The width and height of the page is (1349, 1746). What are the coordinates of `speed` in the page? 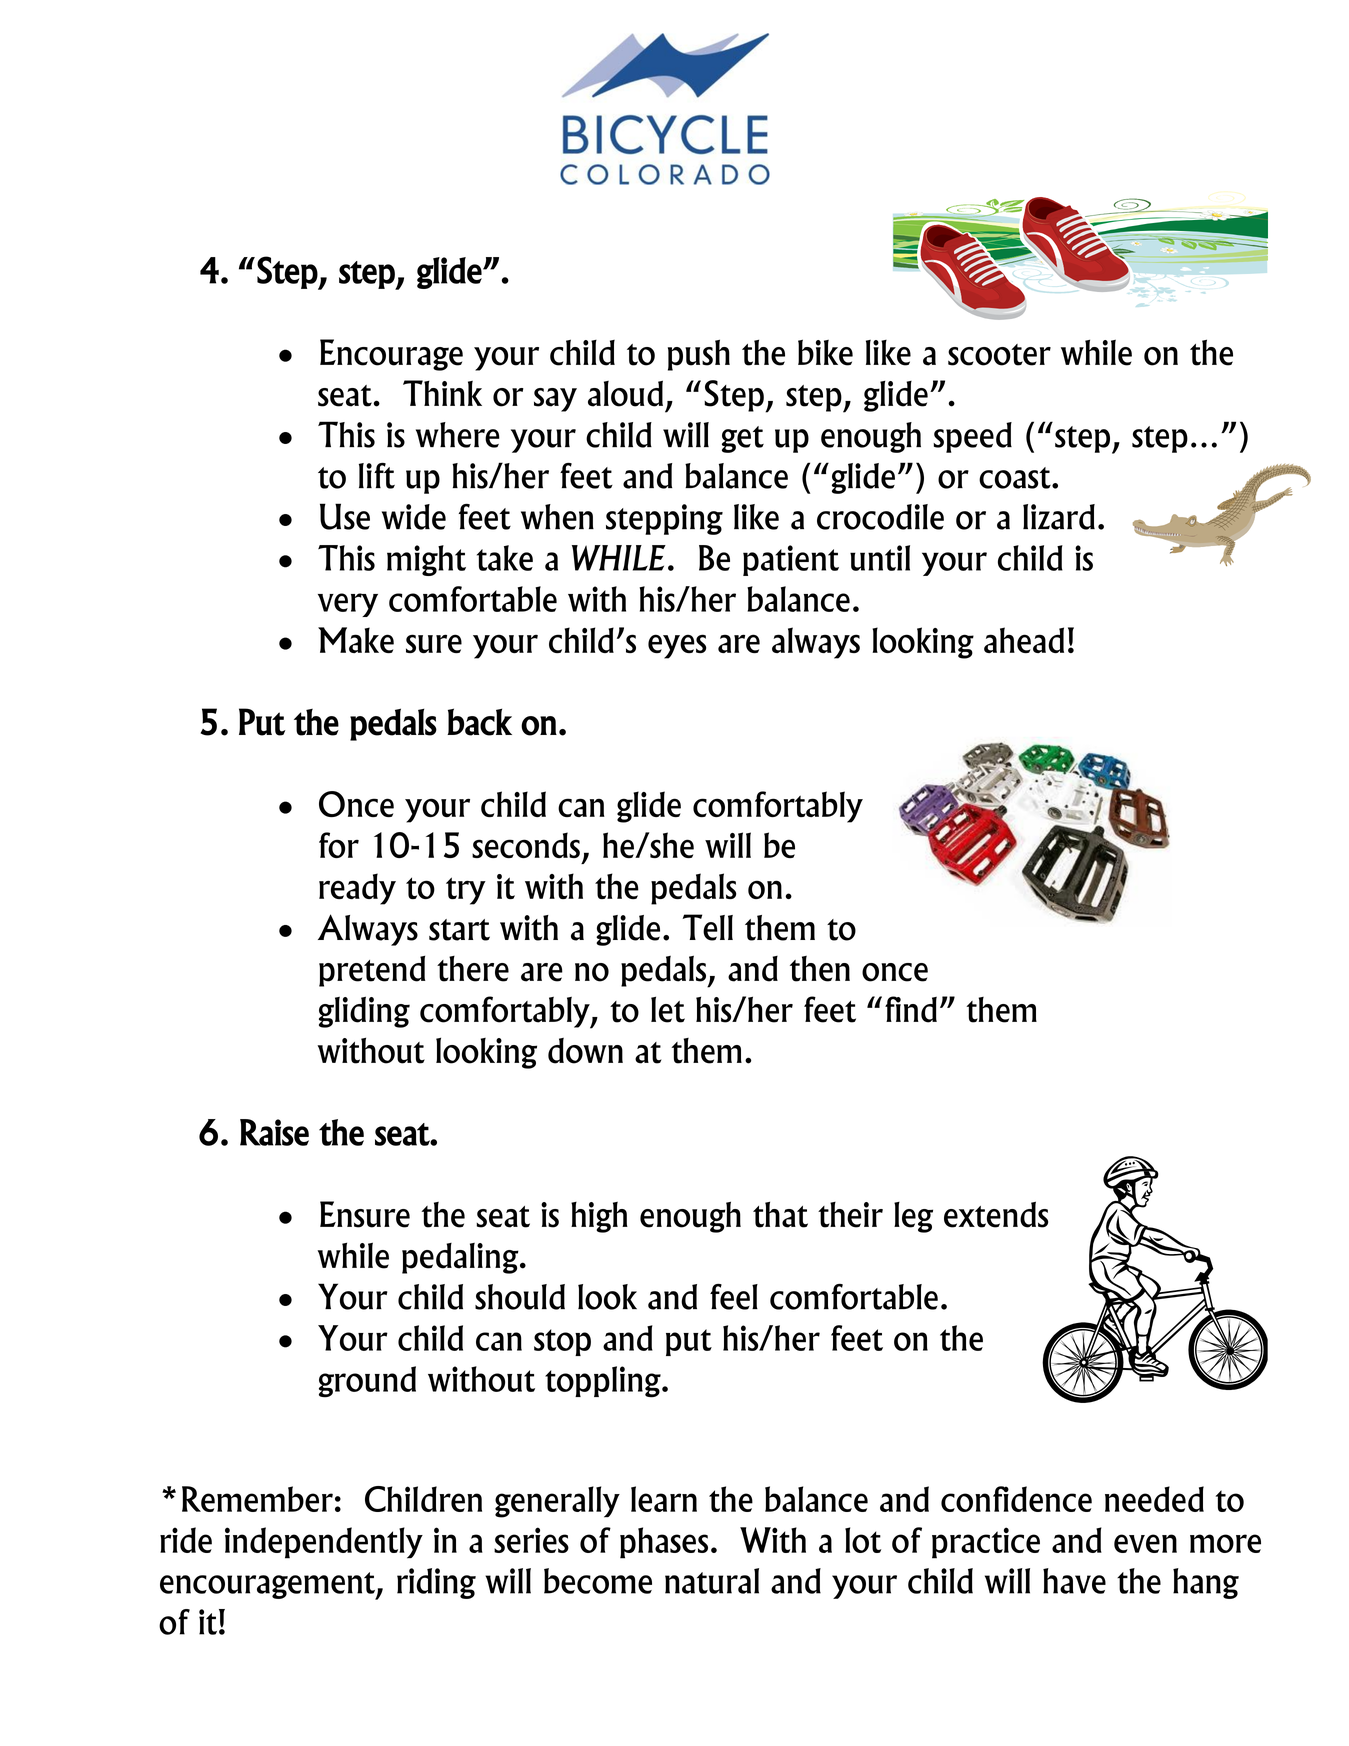 It's located at (972, 437).
